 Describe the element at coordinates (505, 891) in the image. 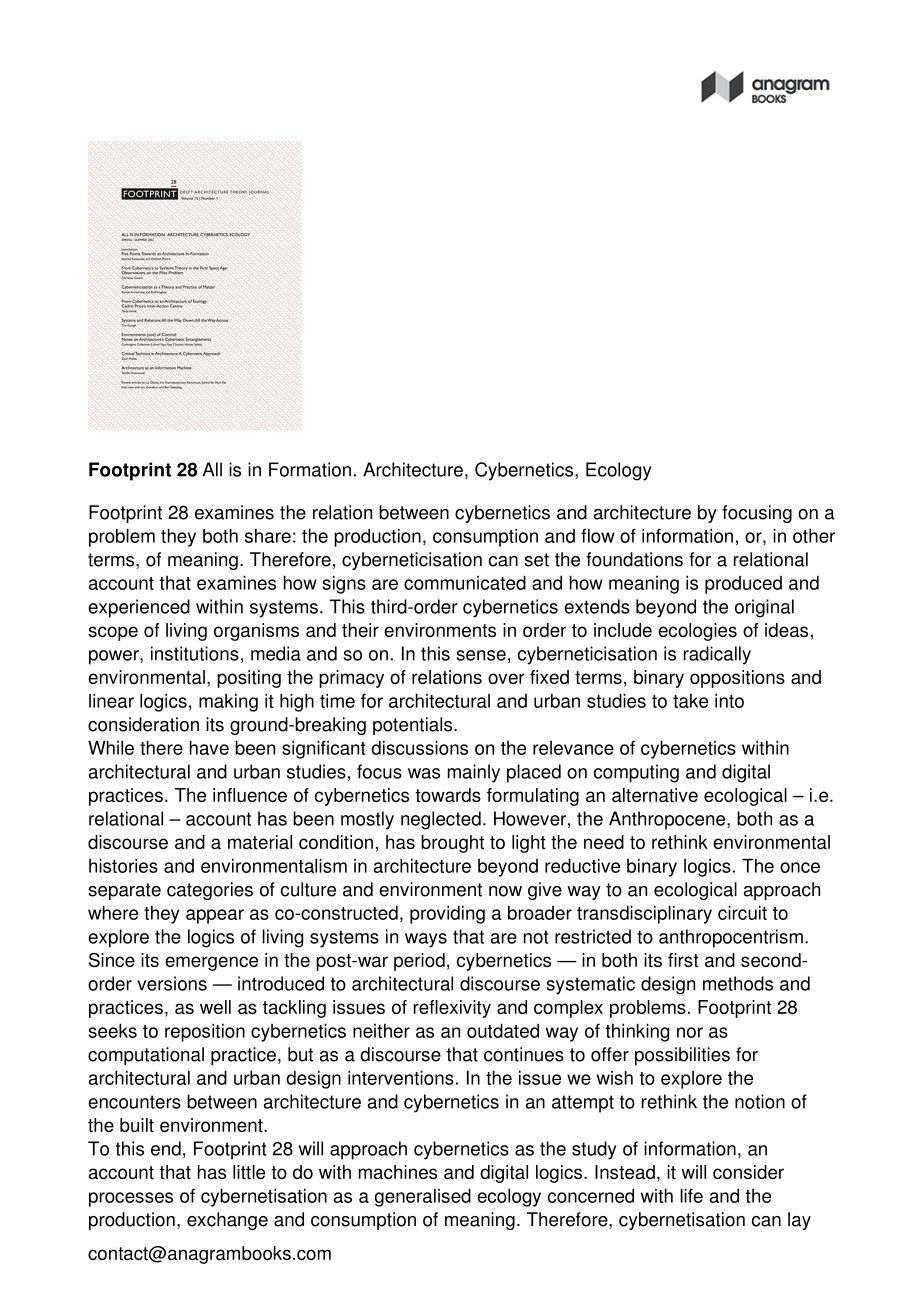

I see `now` at that location.
